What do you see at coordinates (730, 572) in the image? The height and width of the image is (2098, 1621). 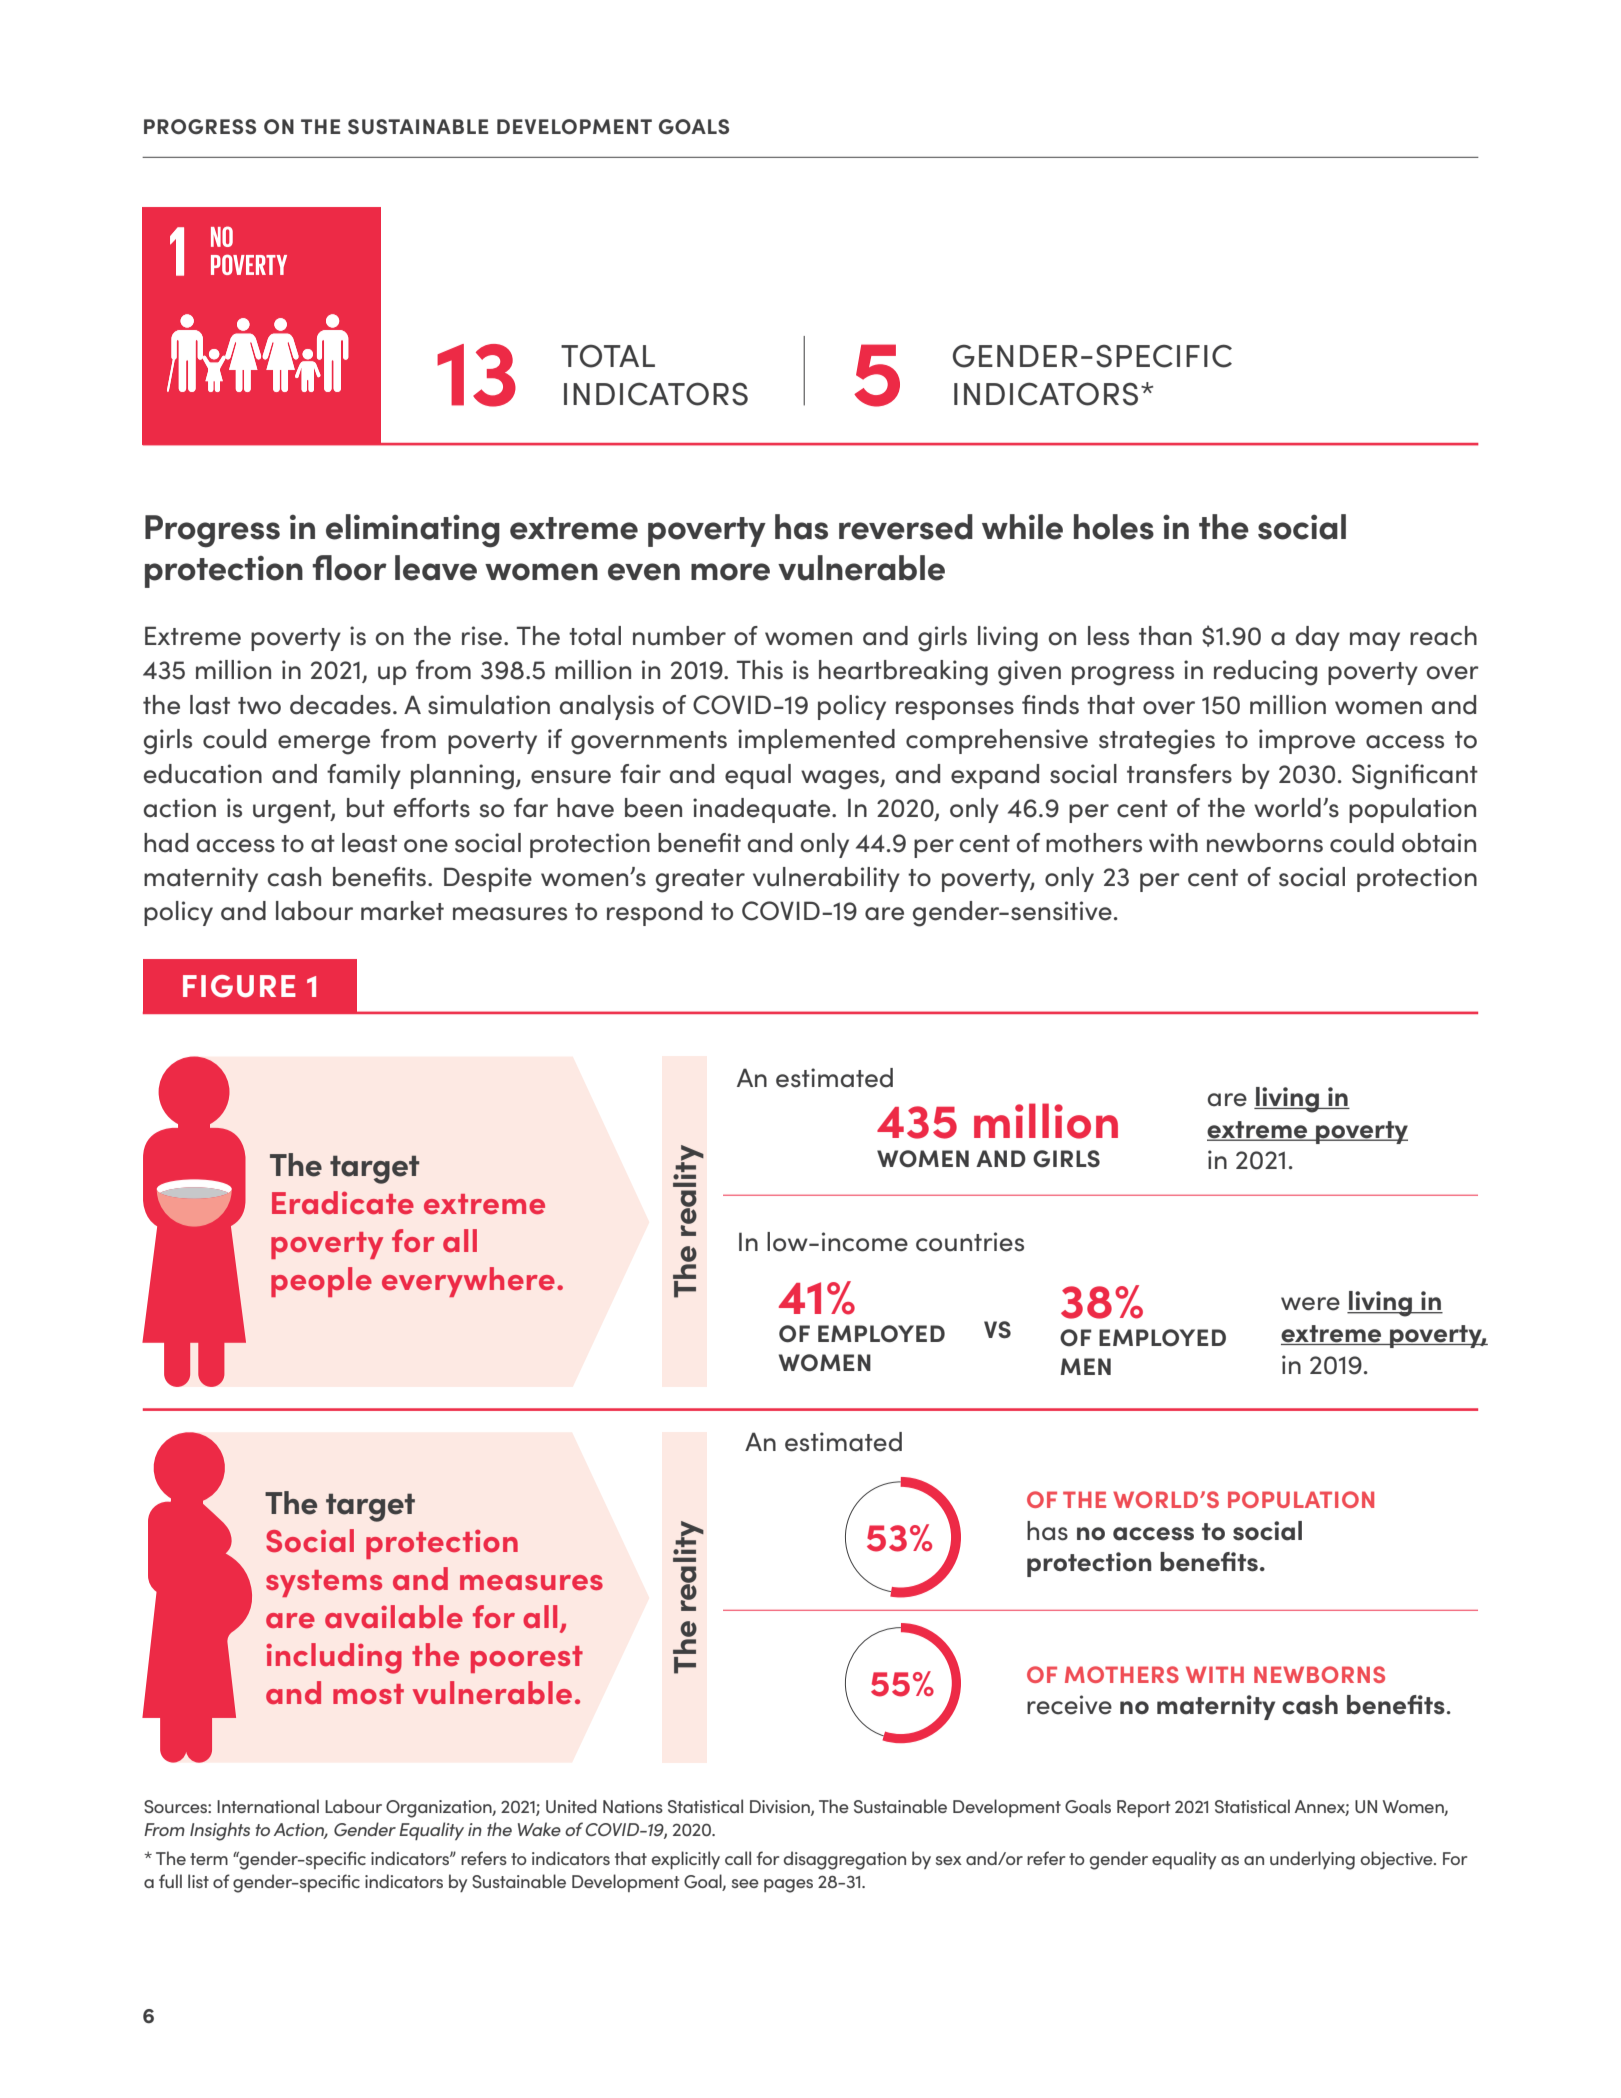 I see `more` at bounding box center [730, 572].
